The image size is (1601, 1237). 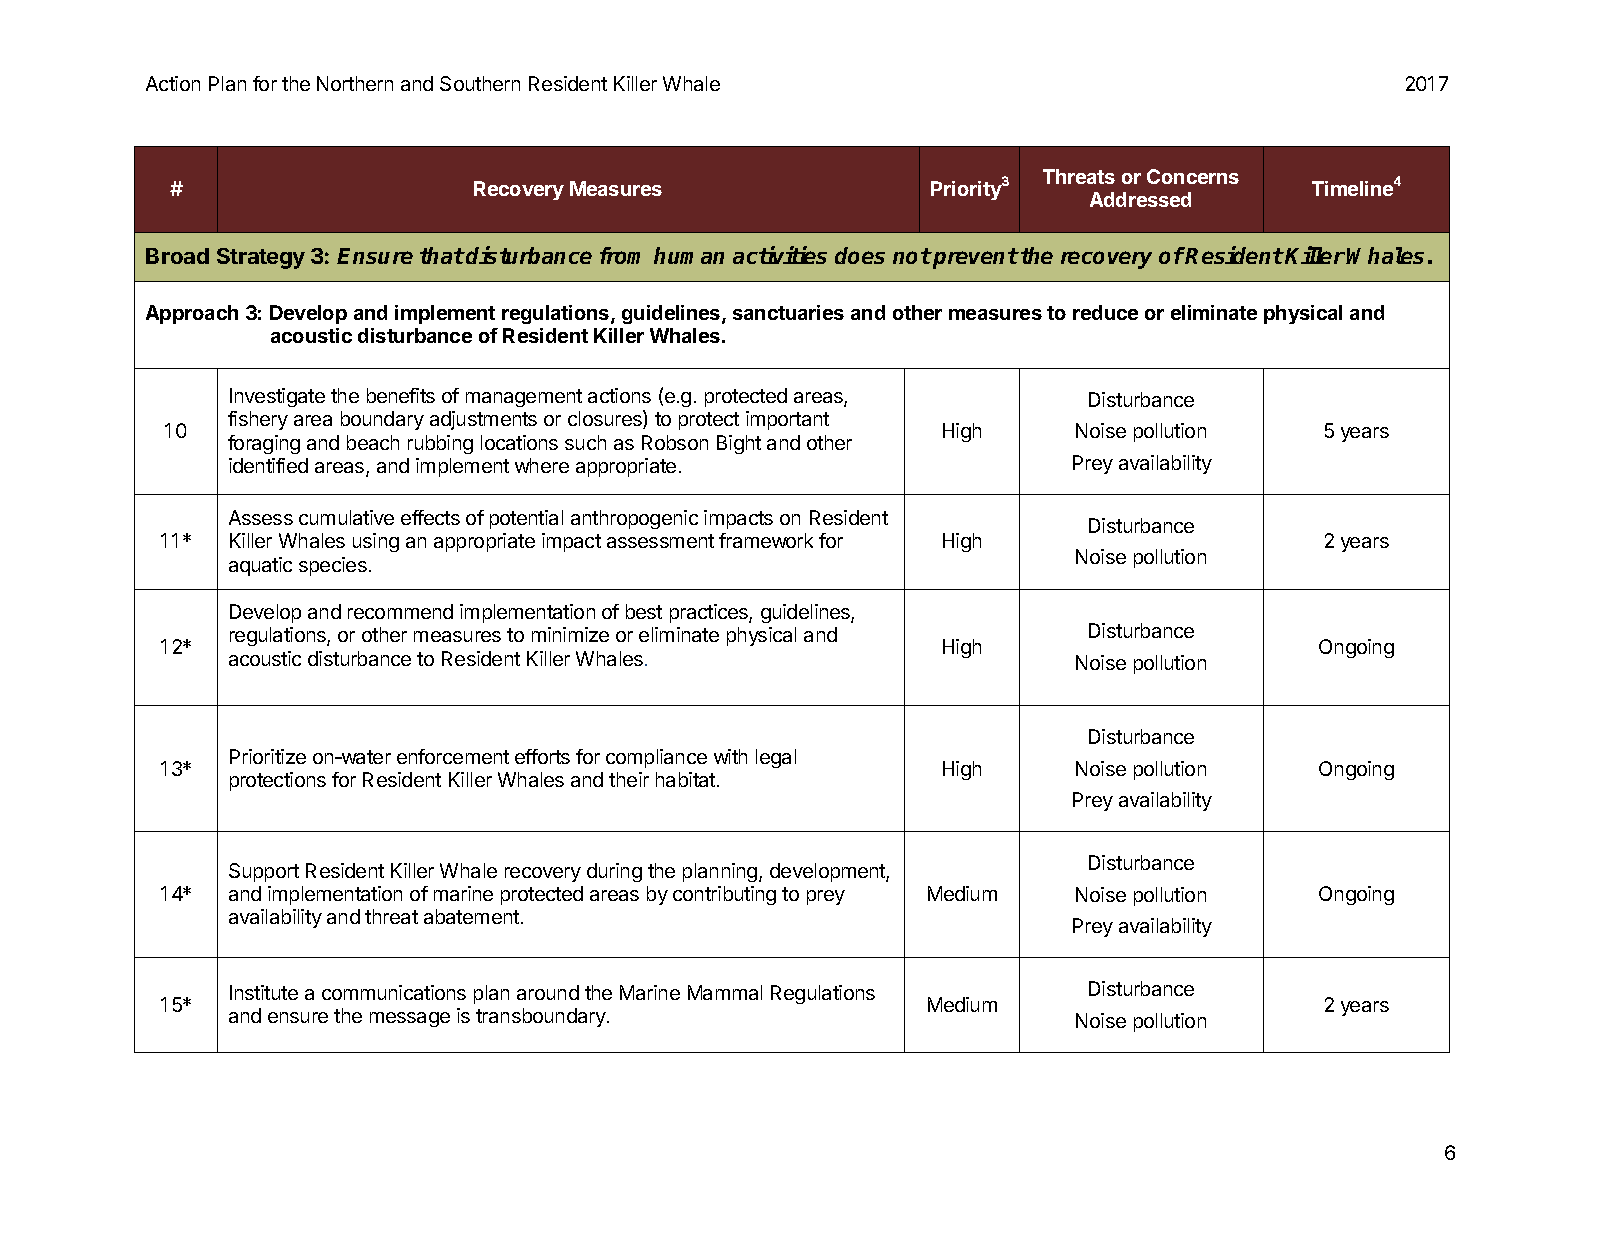 What do you see at coordinates (725, 992) in the page?
I see `Mammal` at bounding box center [725, 992].
